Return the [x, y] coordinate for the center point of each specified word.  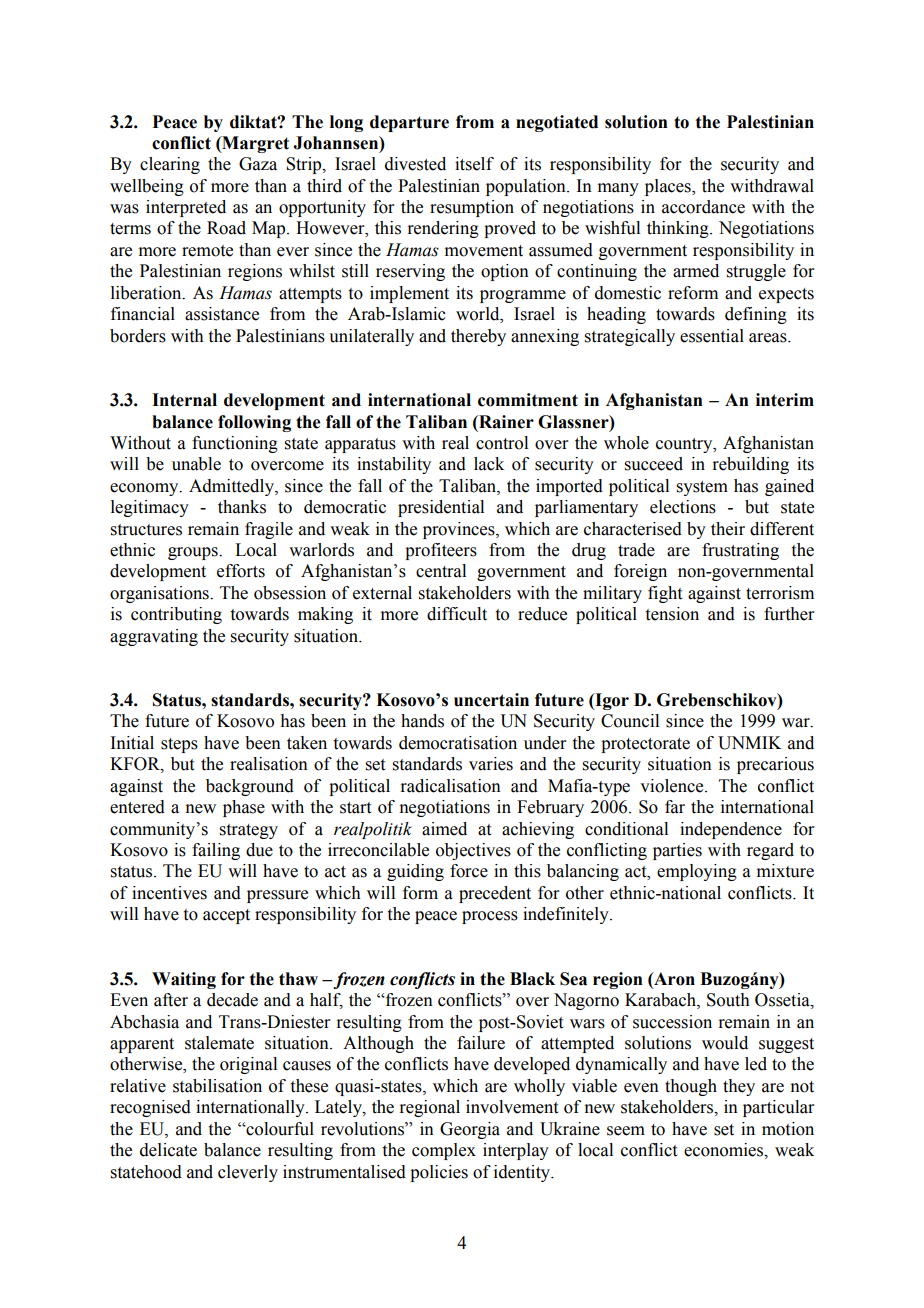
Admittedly [232, 487]
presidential [441, 508]
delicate [168, 1150]
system [702, 488]
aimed [444, 829]
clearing [170, 165]
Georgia [470, 1130]
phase [244, 808]
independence [731, 830]
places [669, 187]
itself [474, 164]
